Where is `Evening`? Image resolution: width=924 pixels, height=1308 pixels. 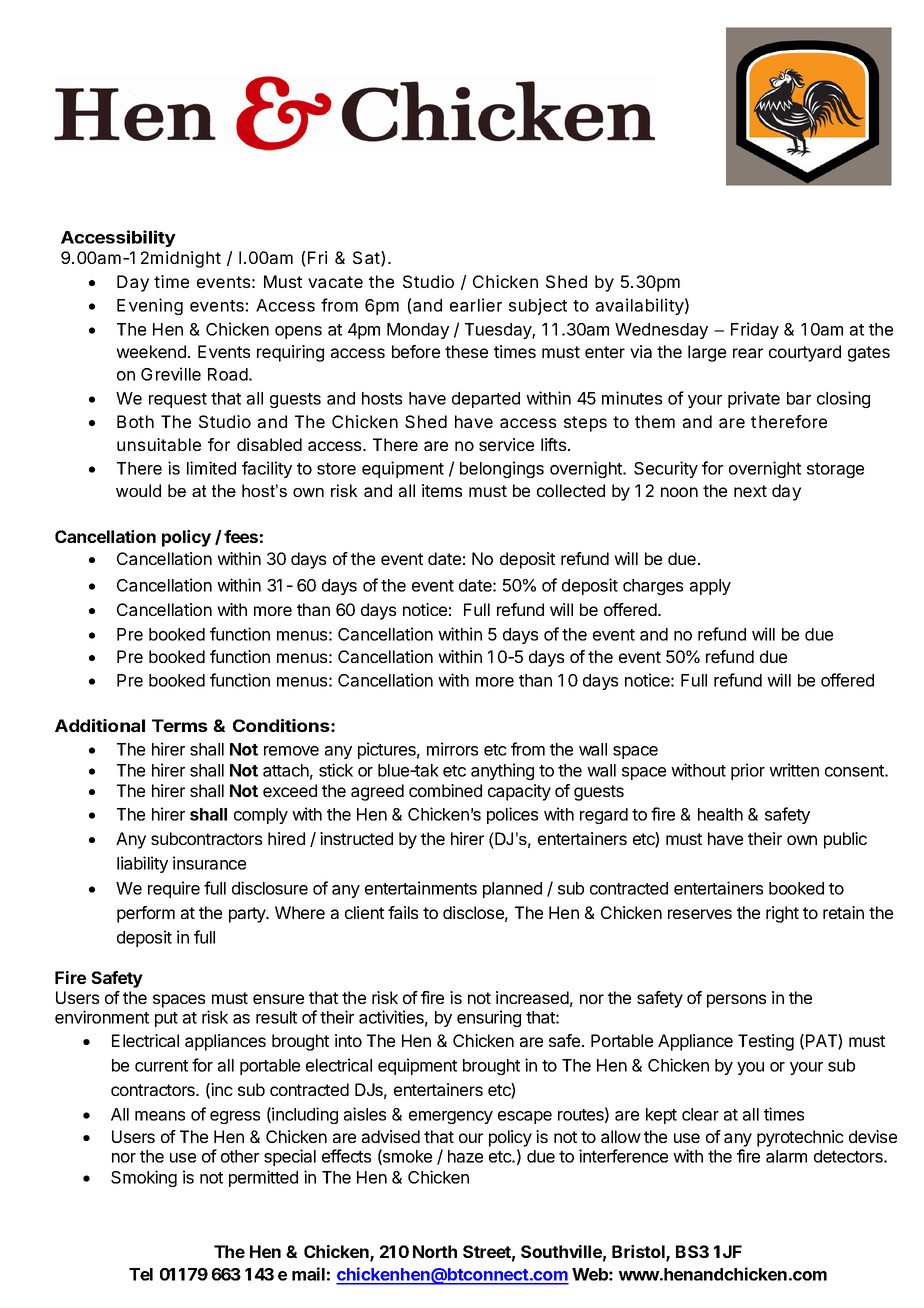 Evening is located at coordinates (150, 306).
